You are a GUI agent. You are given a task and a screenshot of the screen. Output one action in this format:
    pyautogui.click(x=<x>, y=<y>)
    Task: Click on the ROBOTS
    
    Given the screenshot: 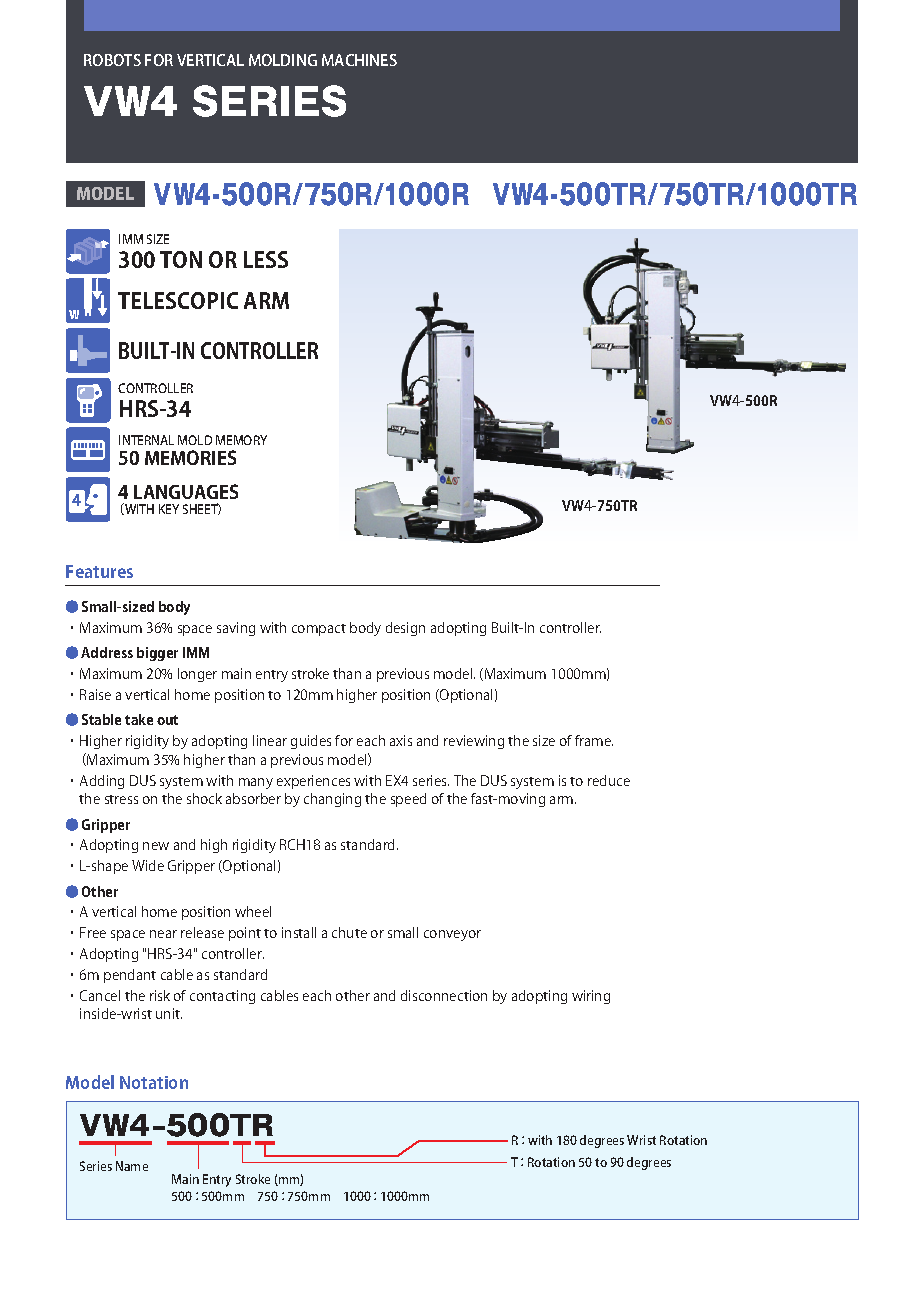 What is the action you would take?
    pyautogui.click(x=112, y=60)
